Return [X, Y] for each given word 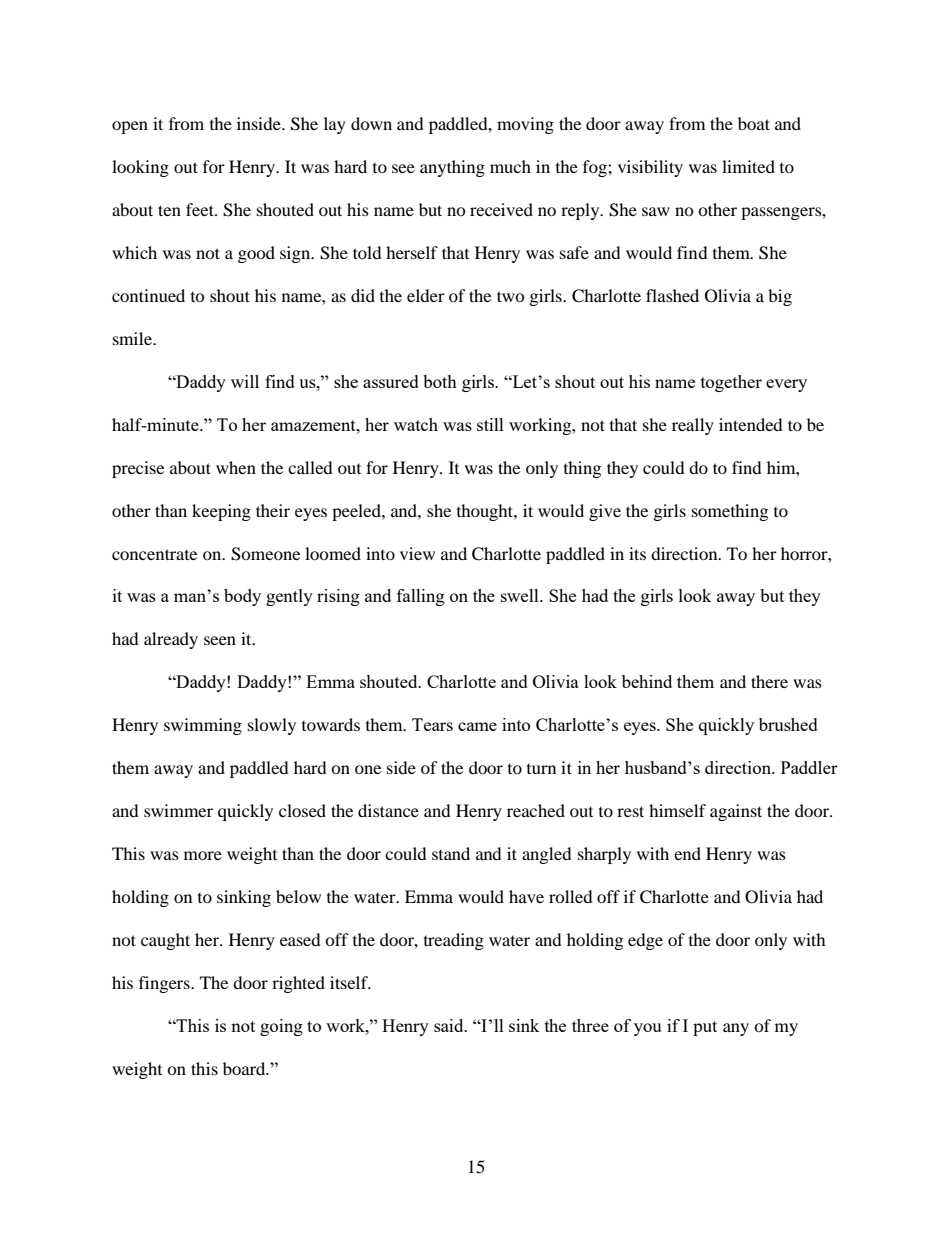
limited [748, 166]
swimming [203, 726]
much [510, 166]
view [417, 553]
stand [451, 853]
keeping [221, 512]
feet [201, 209]
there [769, 681]
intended [751, 424]
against [736, 812]
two [511, 296]
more [203, 855]
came [477, 726]
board [245, 1068]
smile [133, 338]
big [780, 297]
